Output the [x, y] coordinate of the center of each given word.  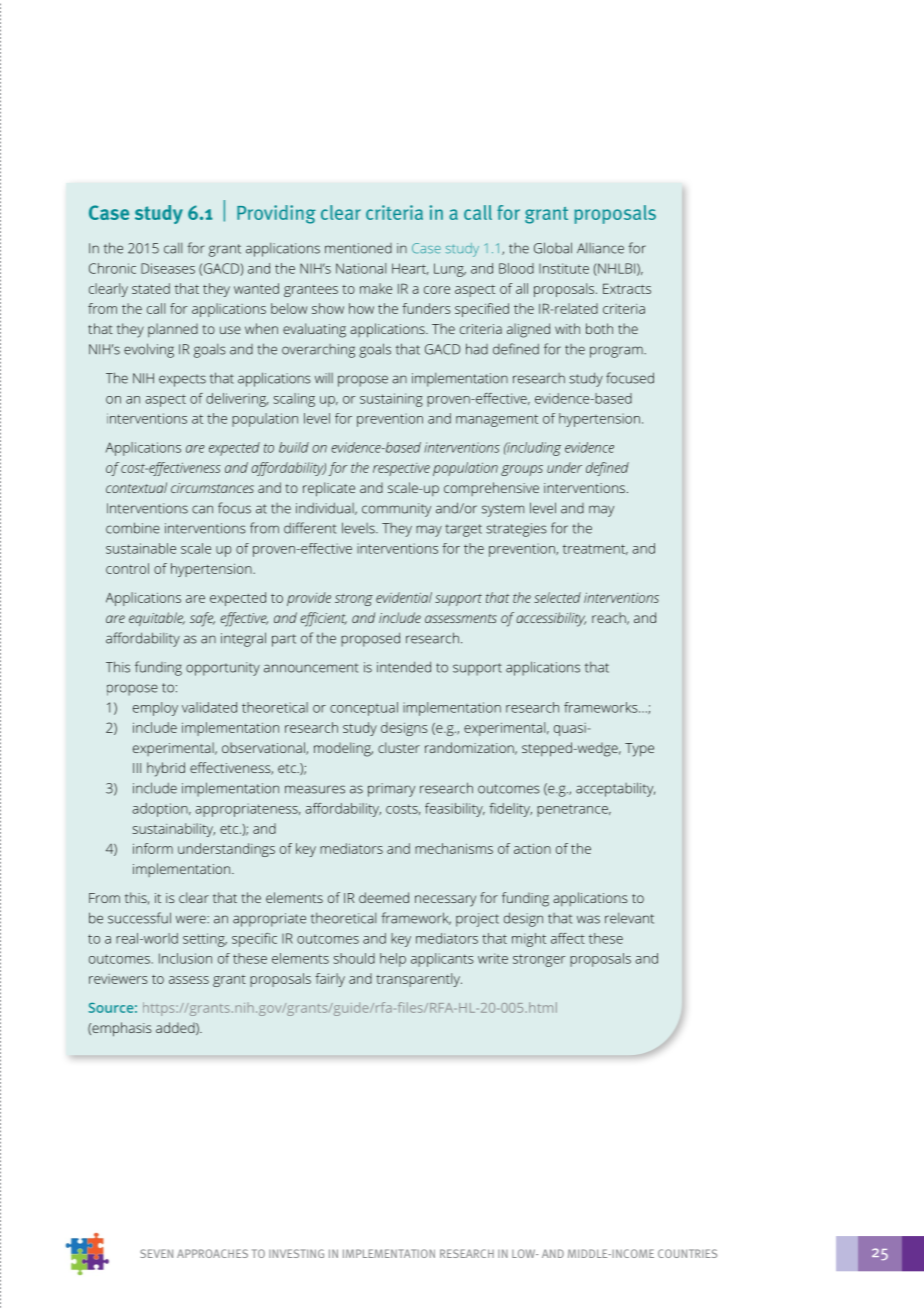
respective [401, 469]
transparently [419, 980]
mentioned [358, 248]
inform [153, 848]
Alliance [600, 248]
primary [391, 790]
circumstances [212, 488]
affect [568, 938]
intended [404, 667]
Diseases [168, 268]
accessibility [551, 619]
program [617, 352]
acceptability [615, 789]
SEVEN [156, 1253]
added [176, 1028]
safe [202, 619]
